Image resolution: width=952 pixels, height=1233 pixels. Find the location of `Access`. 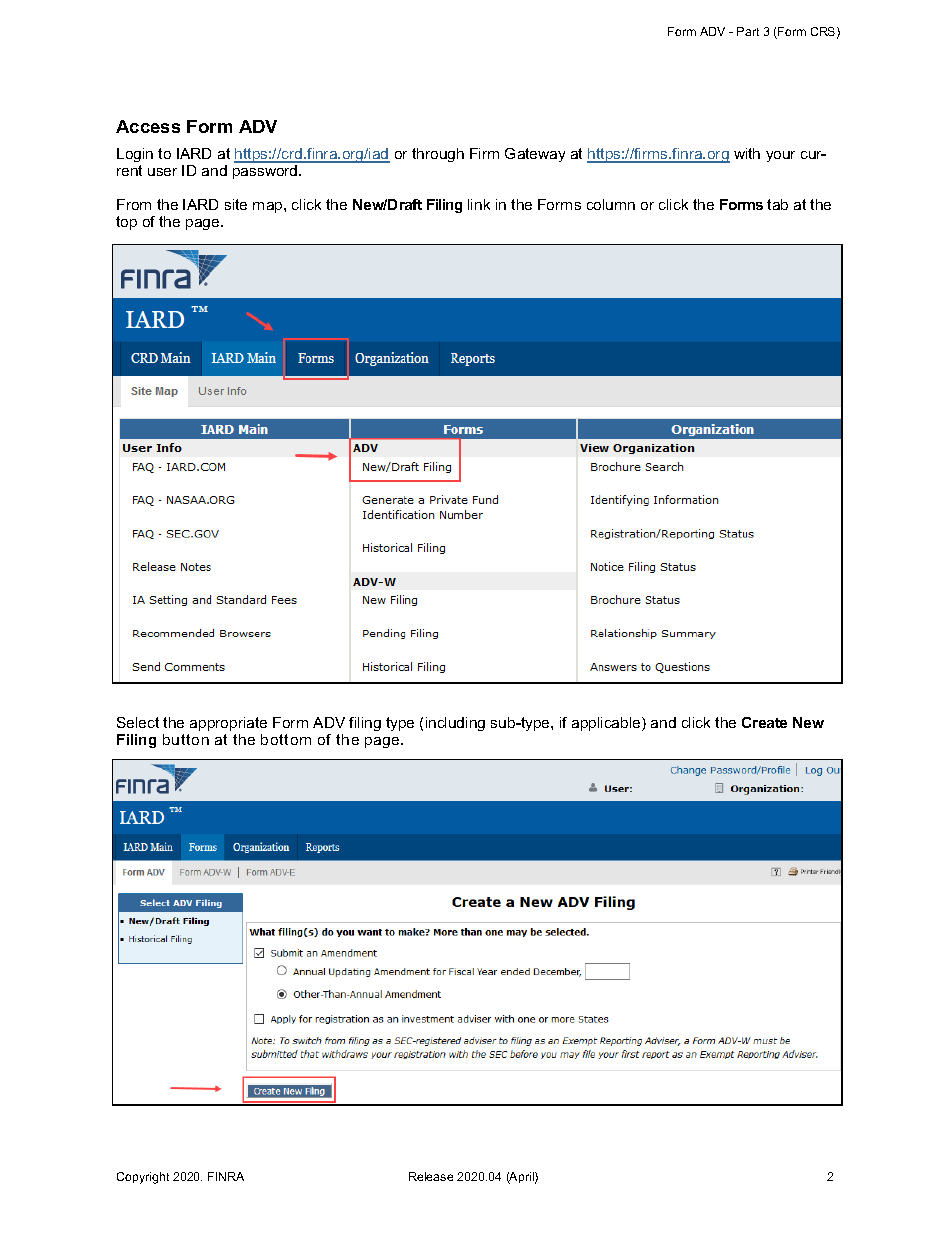

Access is located at coordinates (148, 126).
